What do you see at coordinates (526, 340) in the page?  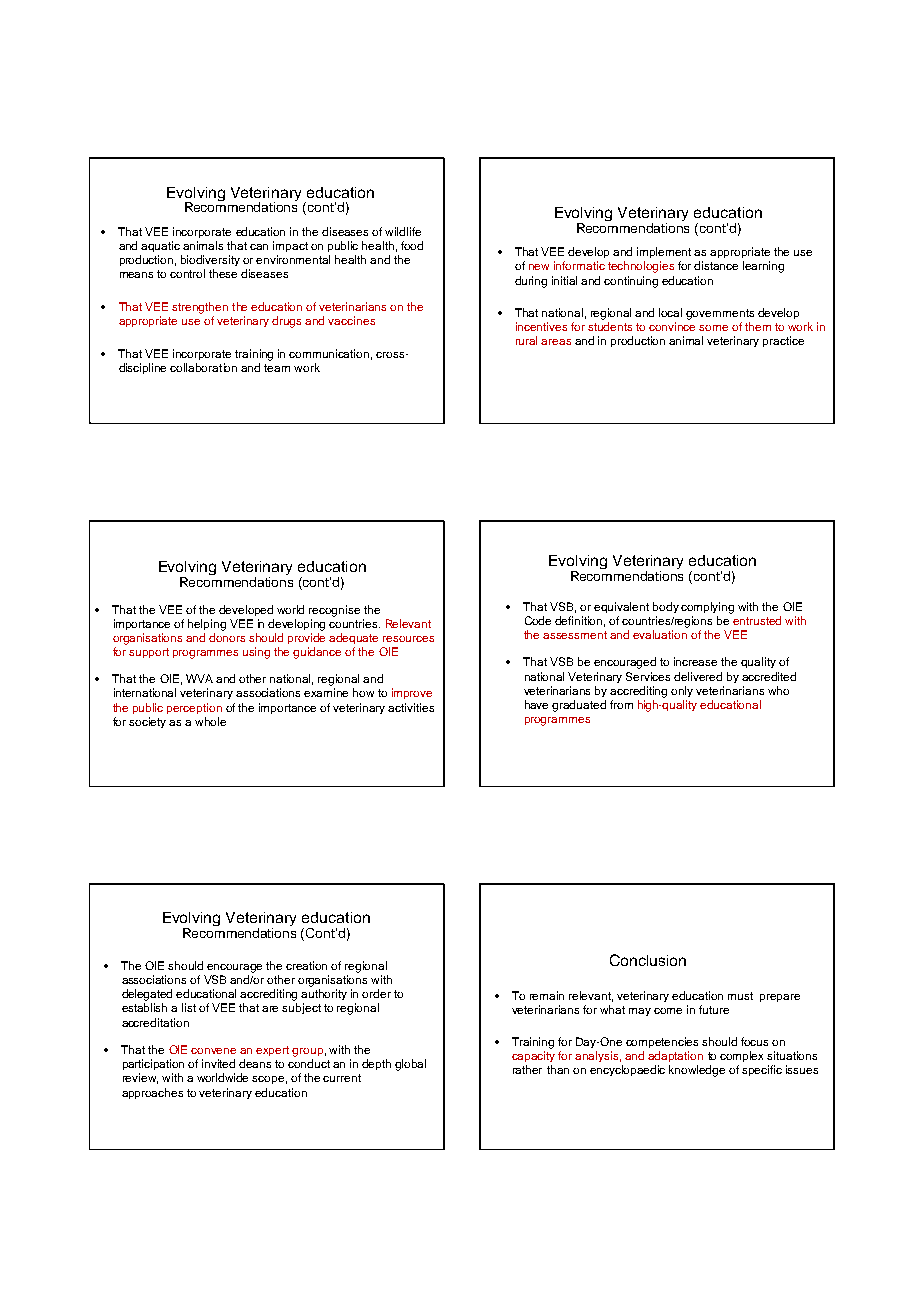 I see `rural` at bounding box center [526, 340].
